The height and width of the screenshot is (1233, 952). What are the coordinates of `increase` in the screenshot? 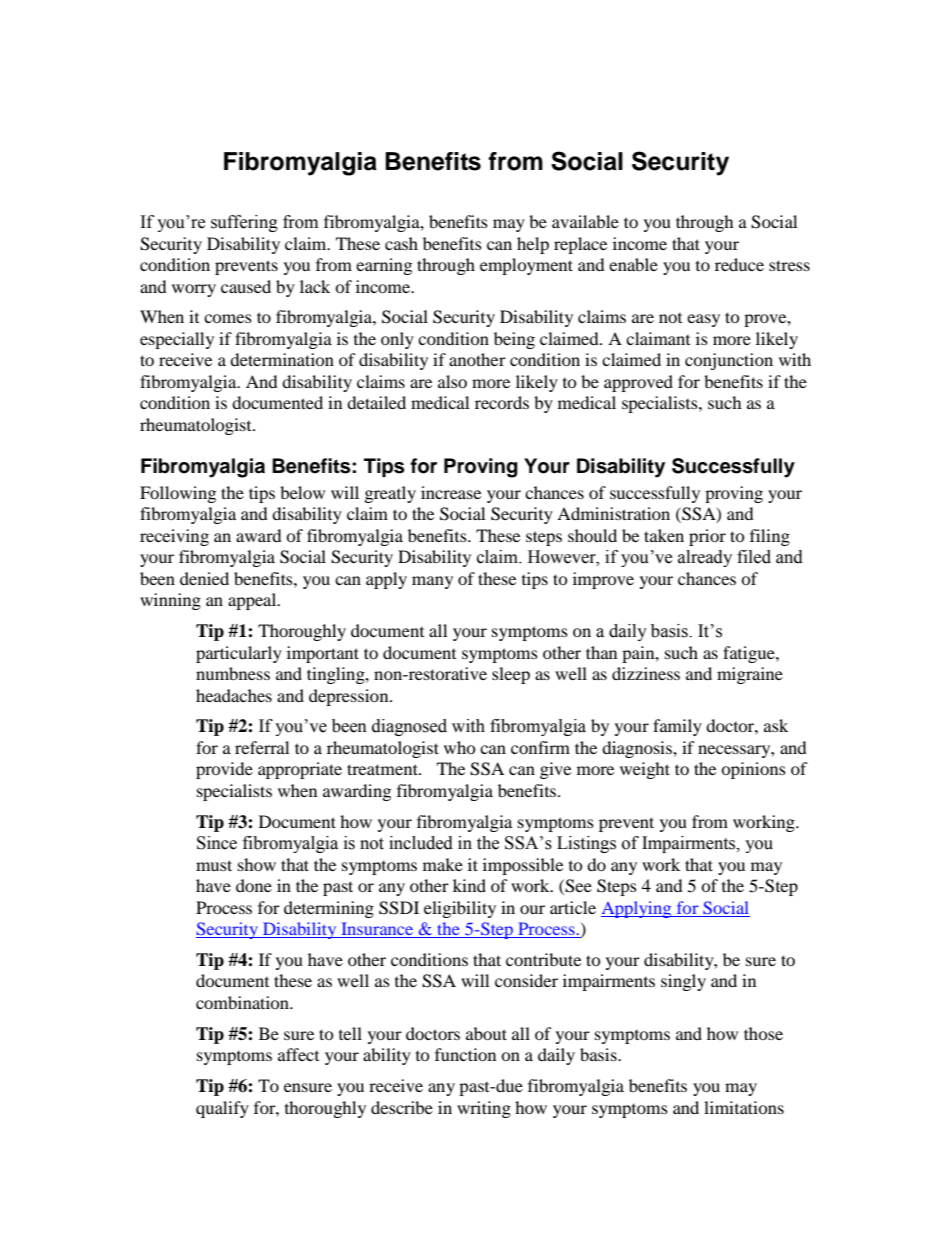 It's located at (451, 492).
